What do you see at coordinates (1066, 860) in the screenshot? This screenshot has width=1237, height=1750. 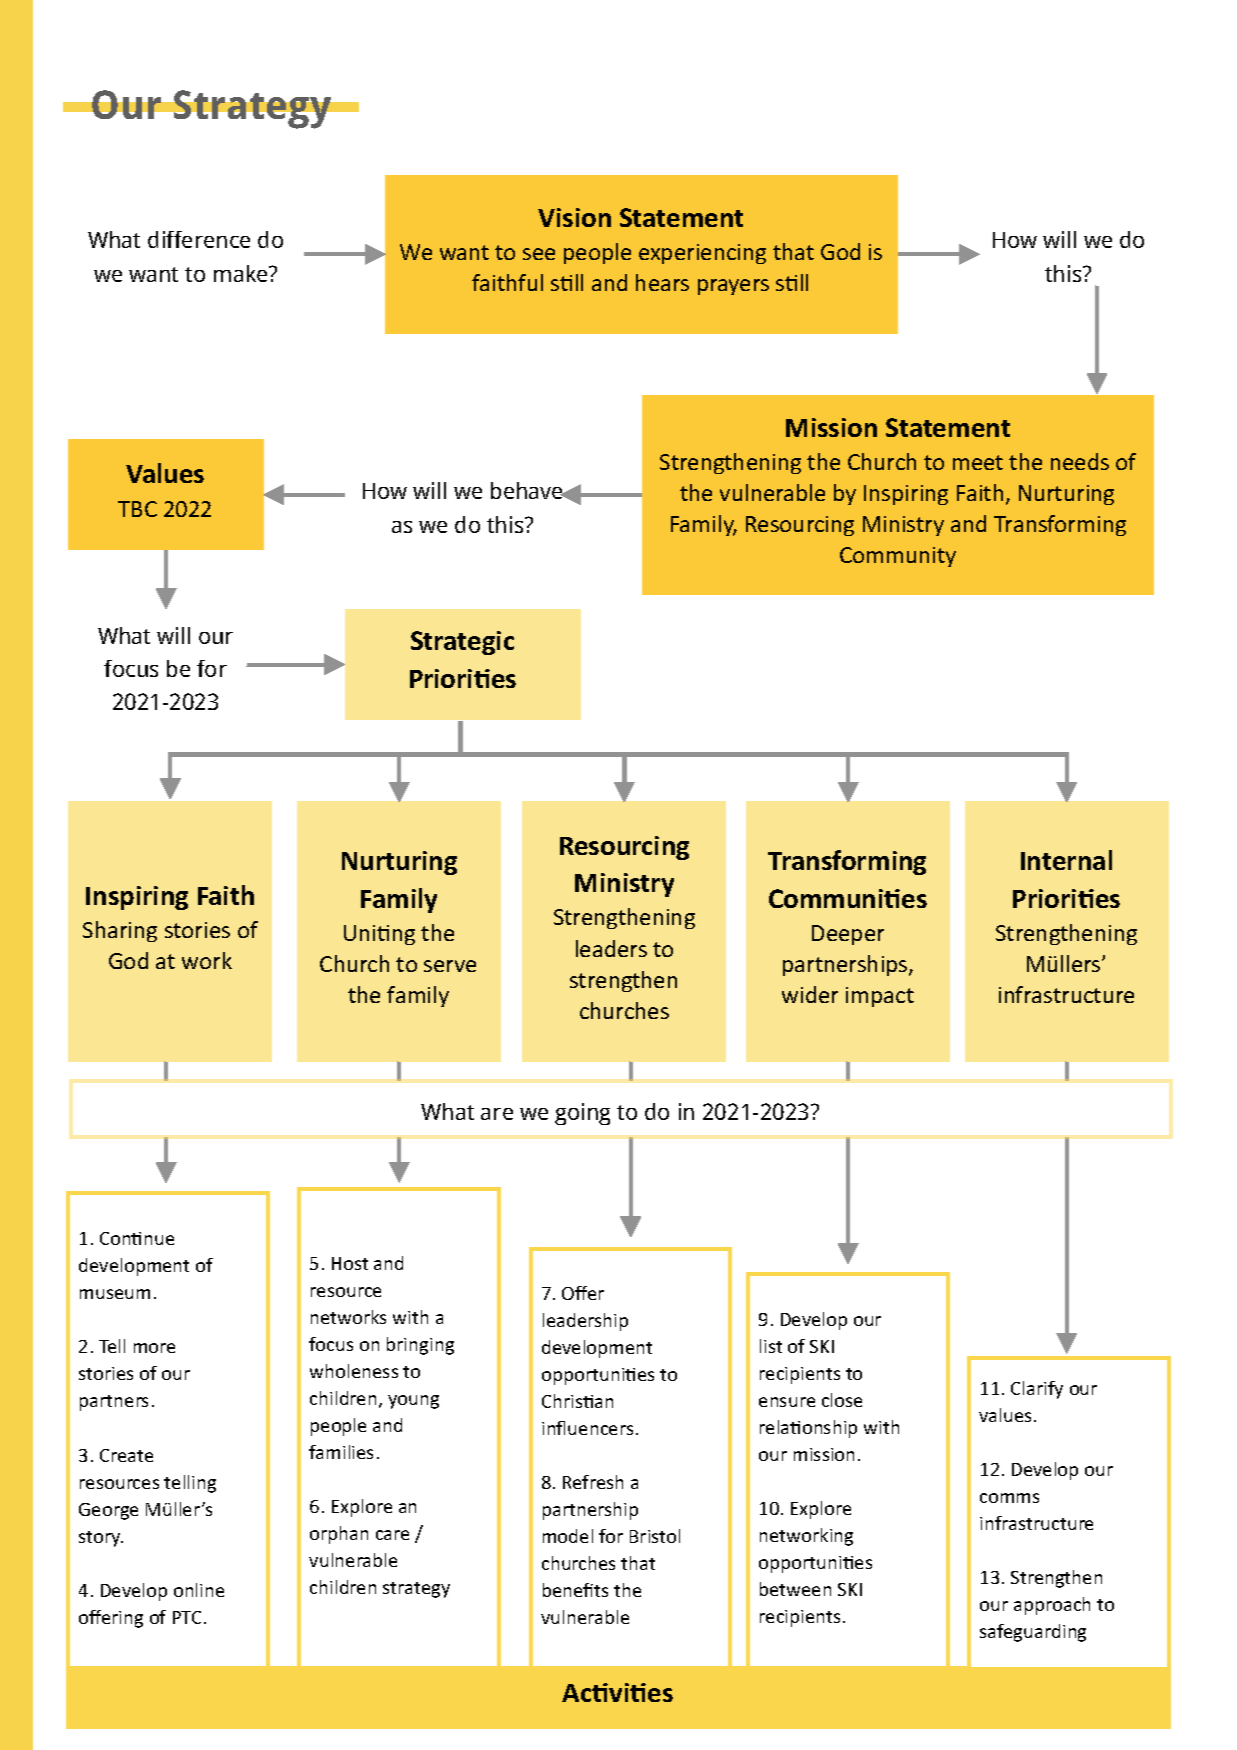 I see `Internal` at bounding box center [1066, 860].
